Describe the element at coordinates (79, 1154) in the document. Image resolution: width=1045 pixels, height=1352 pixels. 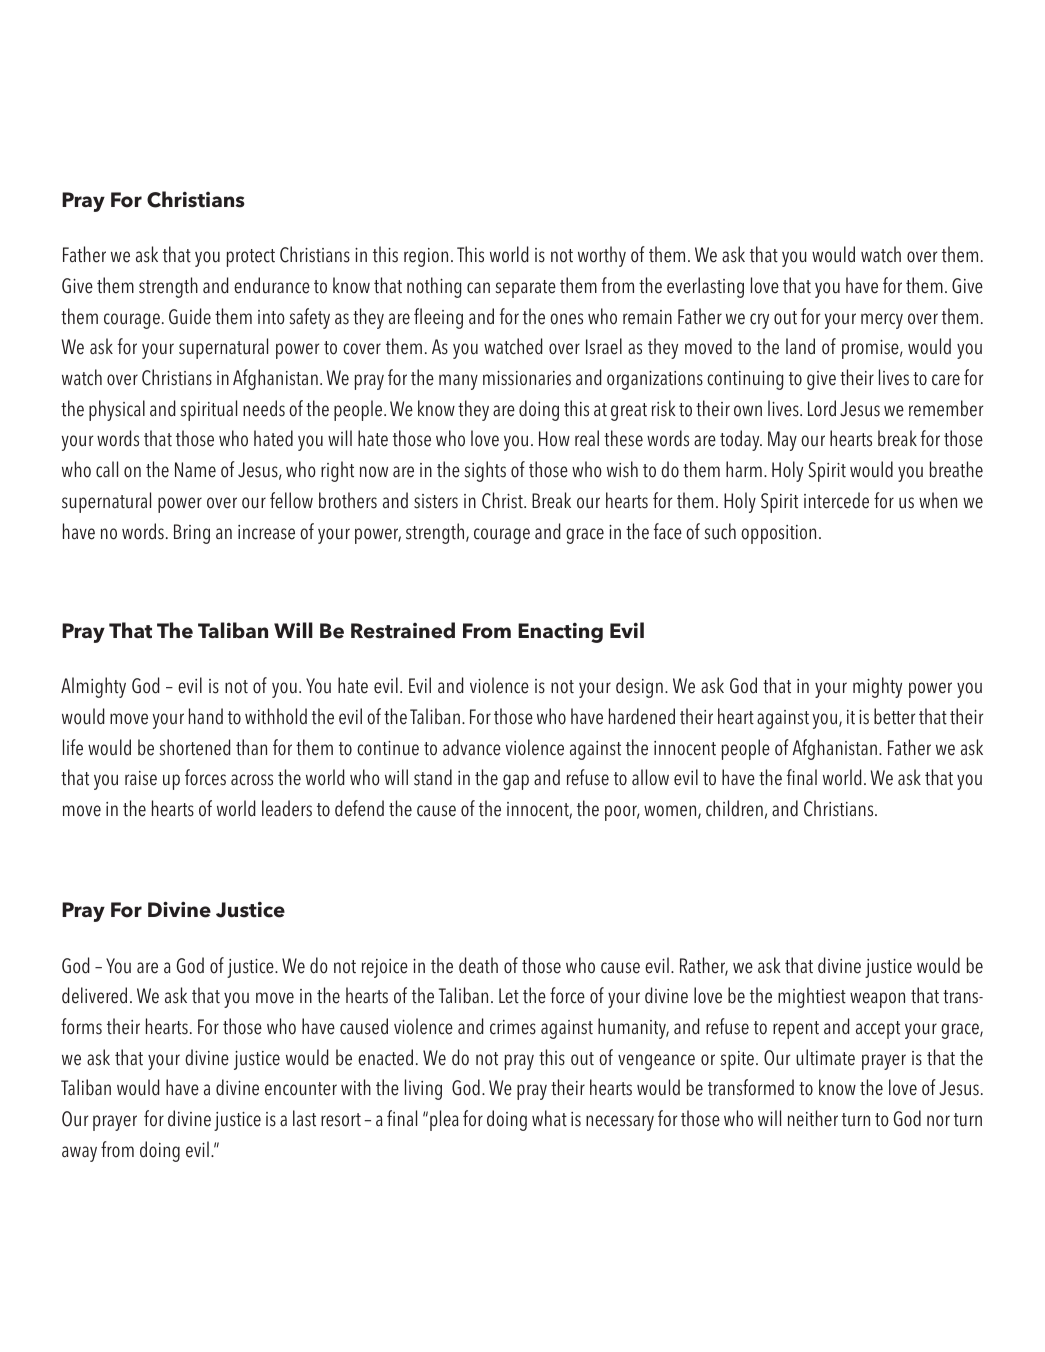
I see `away` at that location.
